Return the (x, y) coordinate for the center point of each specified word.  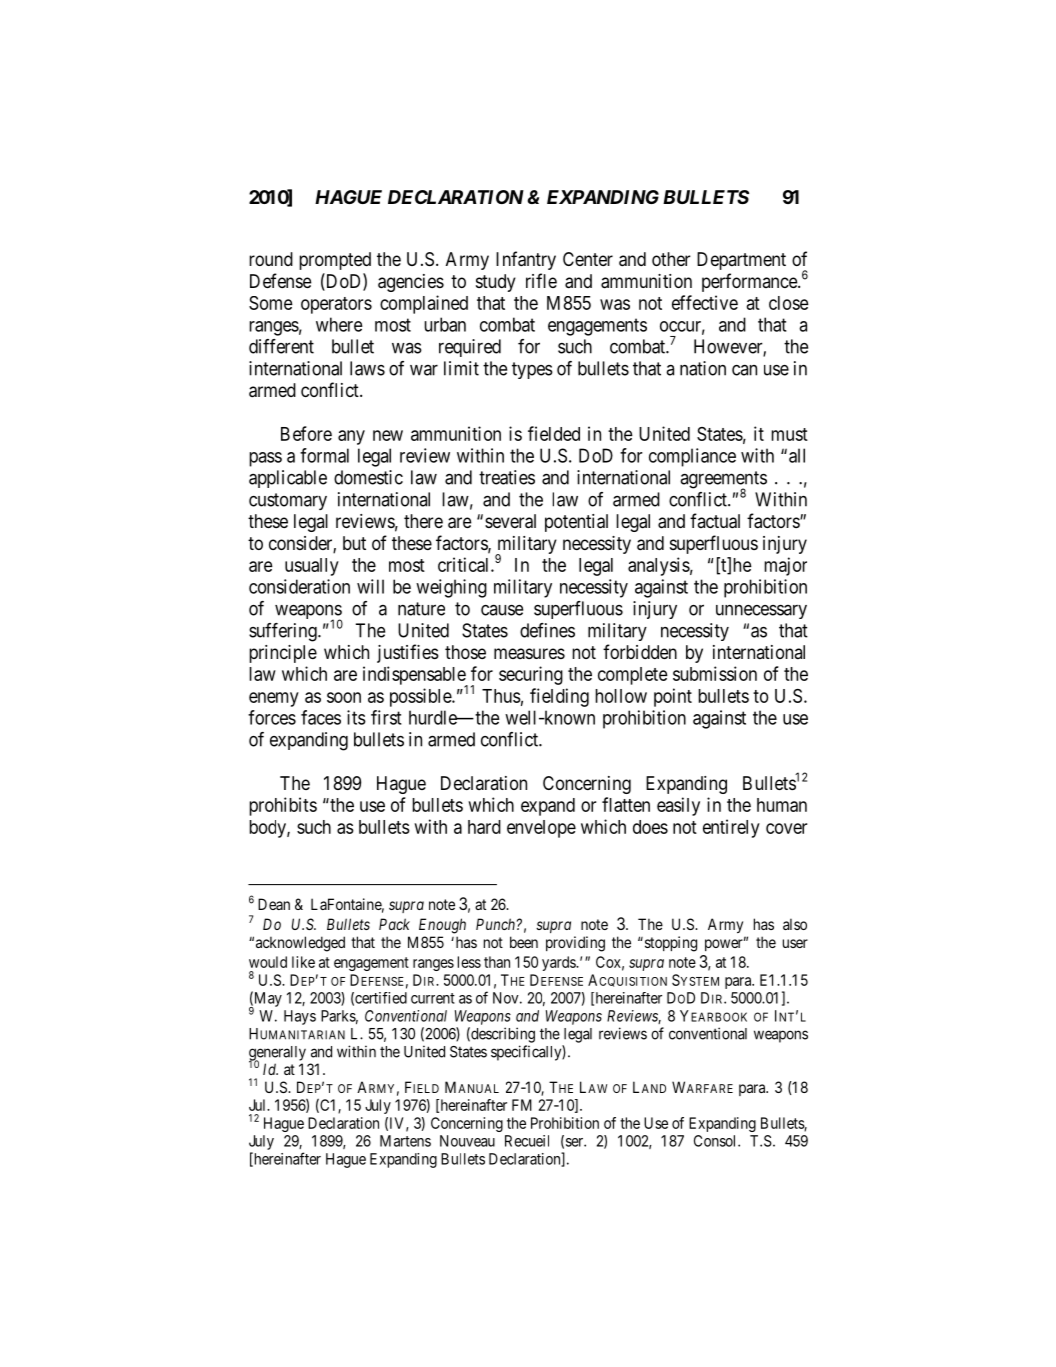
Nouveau (467, 1141)
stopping (669, 944)
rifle (541, 280)
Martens (405, 1141)
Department (741, 261)
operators (336, 305)
